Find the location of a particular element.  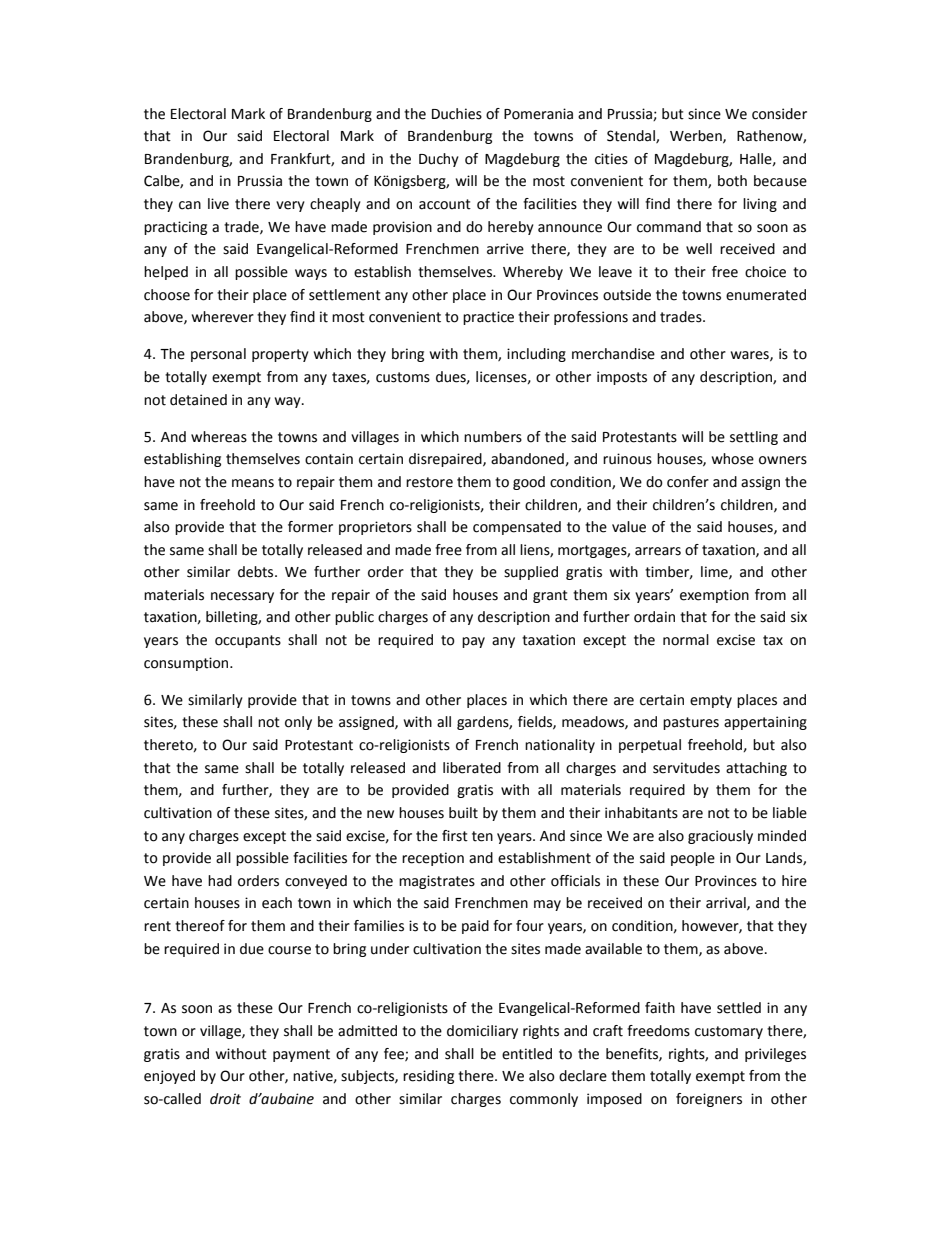

personal is located at coordinates (218, 355).
